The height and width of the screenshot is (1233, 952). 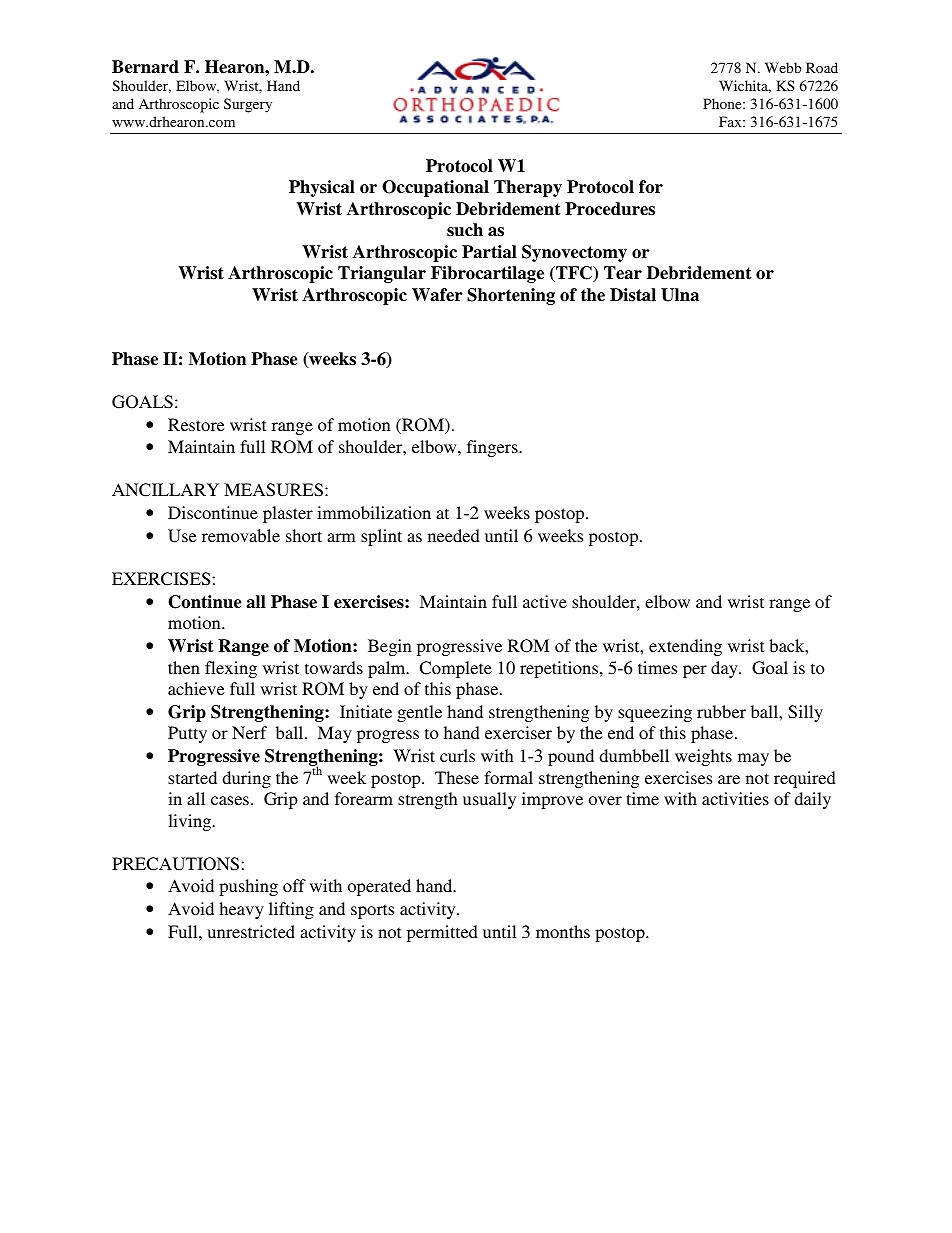 I want to click on Webb, so click(x=783, y=67).
